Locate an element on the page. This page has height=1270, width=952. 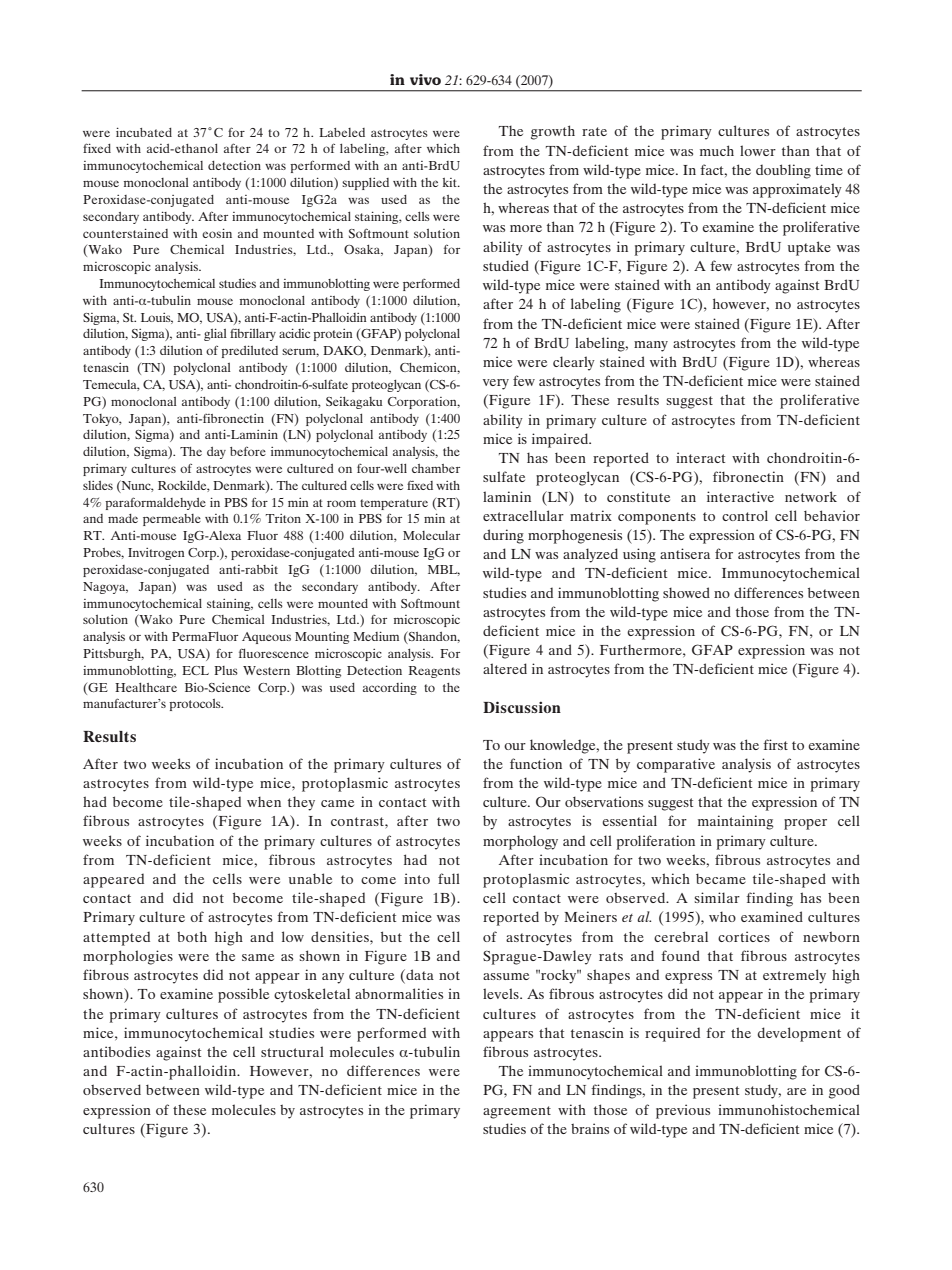
incubated is located at coordinates (144, 132).
